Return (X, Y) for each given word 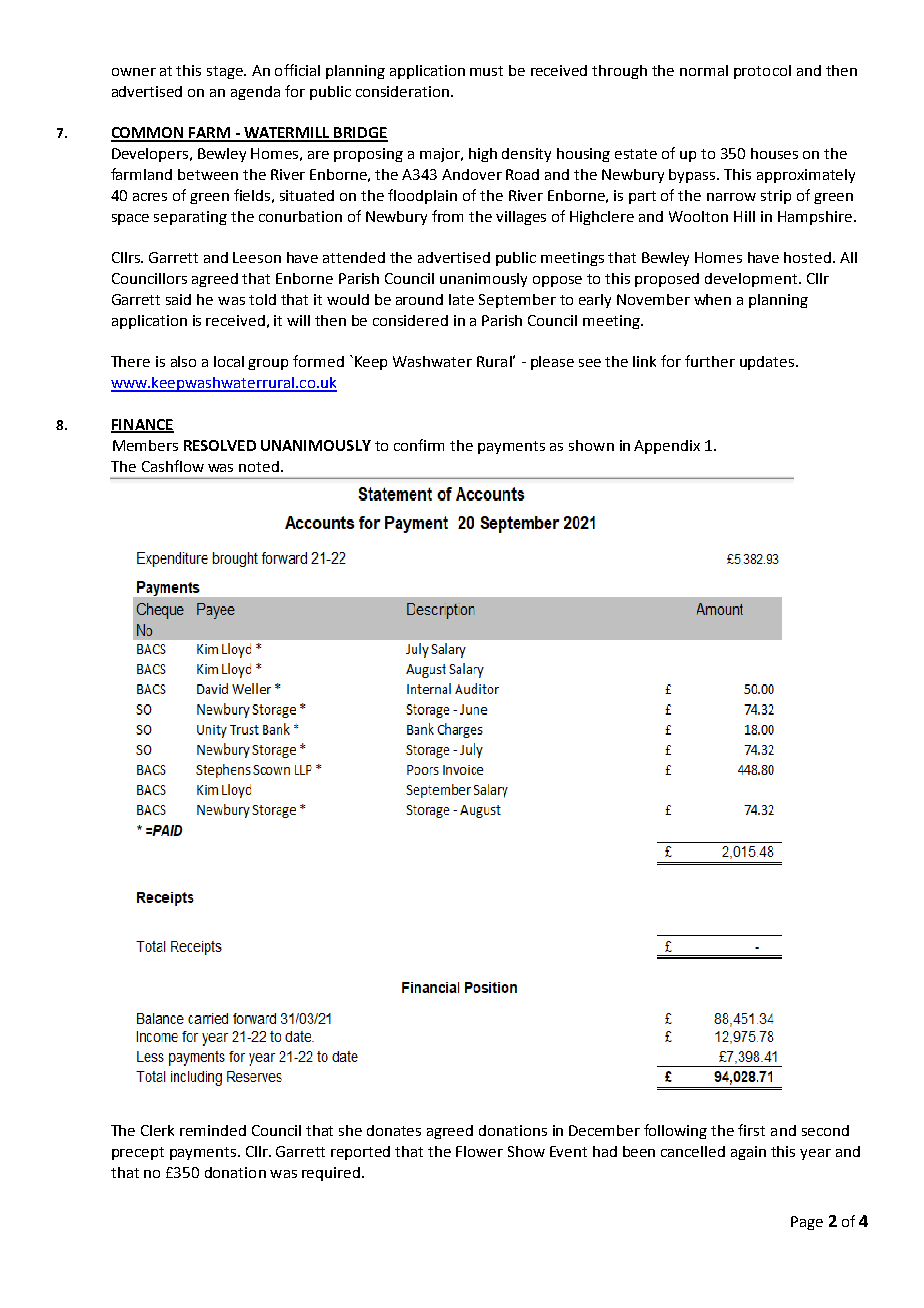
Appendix (667, 447)
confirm (419, 445)
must (486, 71)
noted (259, 466)
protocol (762, 72)
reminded (213, 1130)
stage (226, 72)
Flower (479, 1151)
